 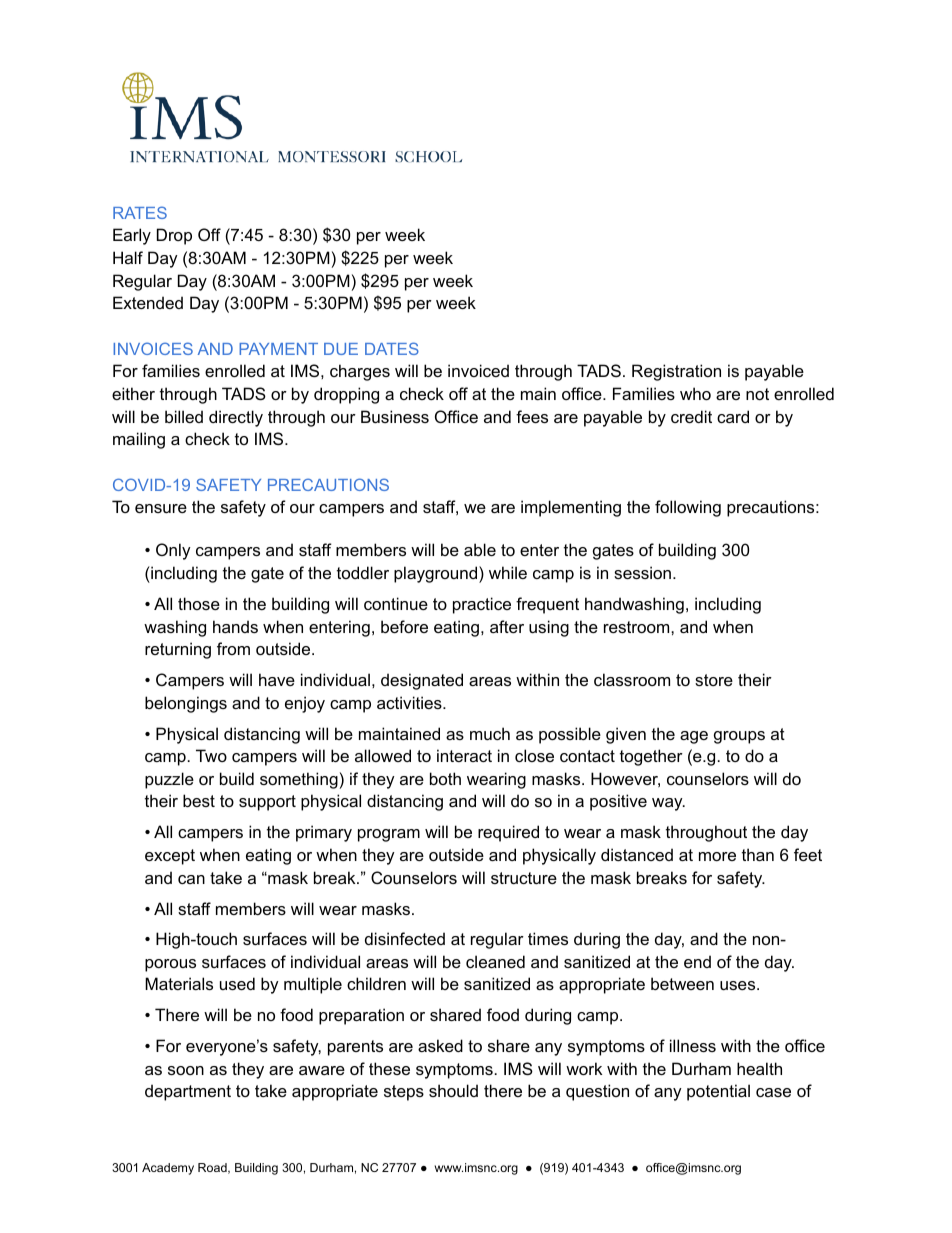 I want to click on playground, so click(x=437, y=574).
